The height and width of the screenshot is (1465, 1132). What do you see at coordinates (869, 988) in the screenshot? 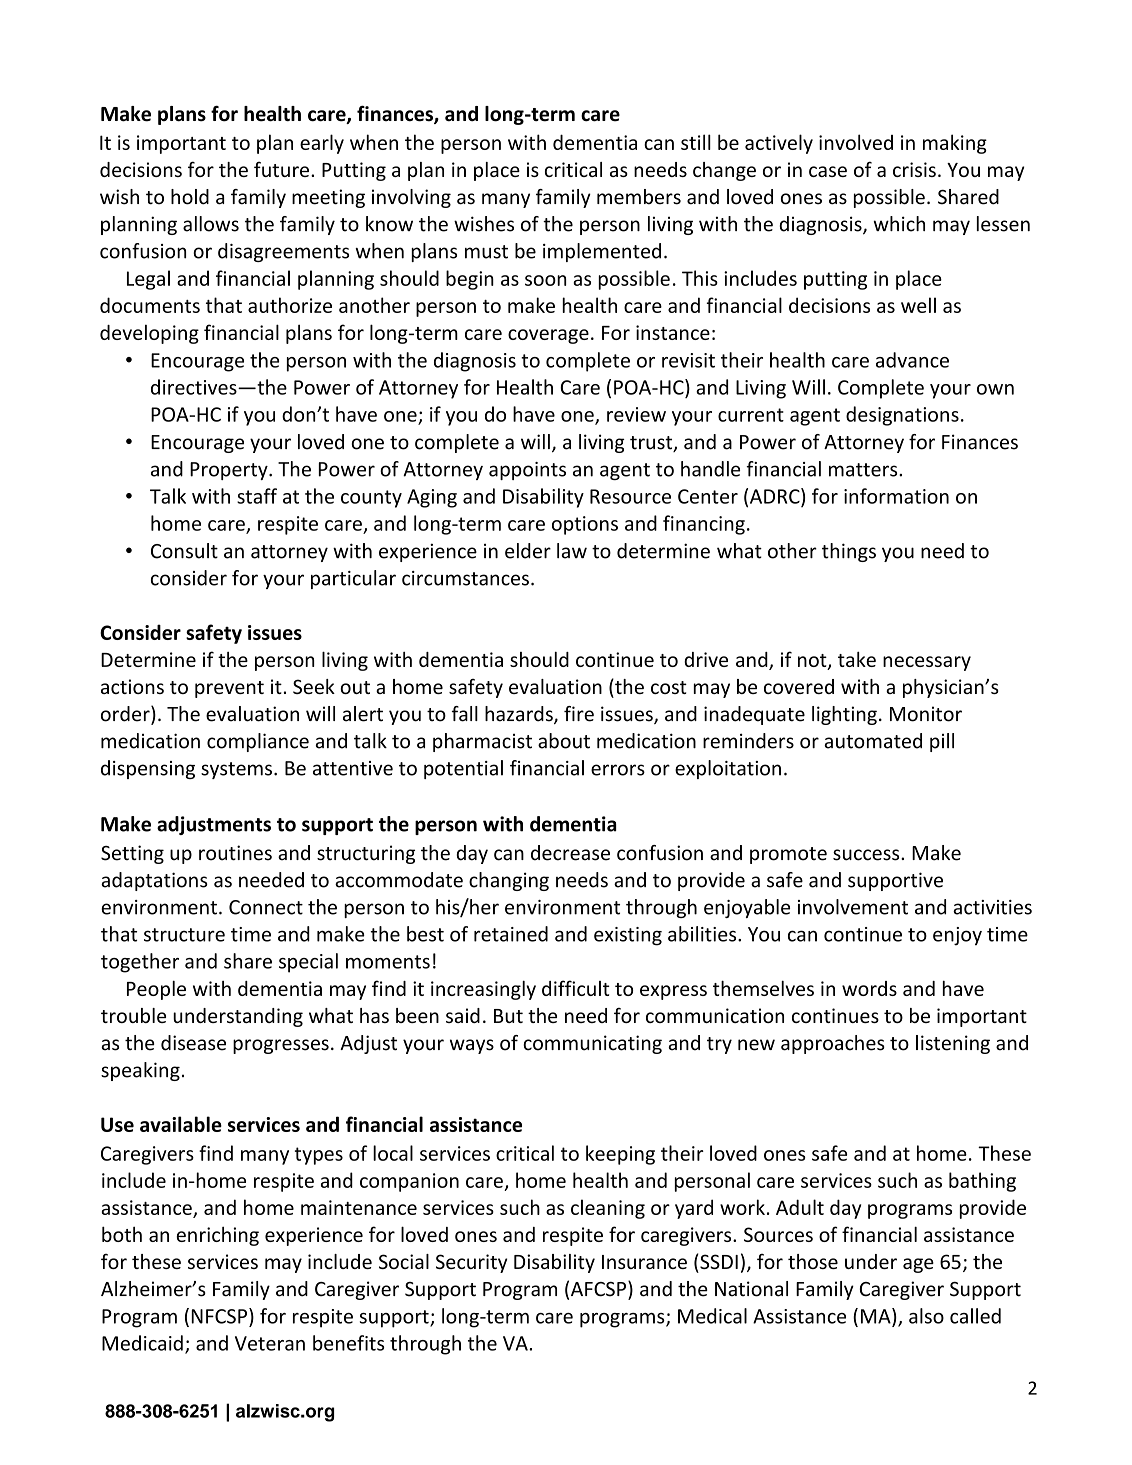
I see `words` at bounding box center [869, 988].
